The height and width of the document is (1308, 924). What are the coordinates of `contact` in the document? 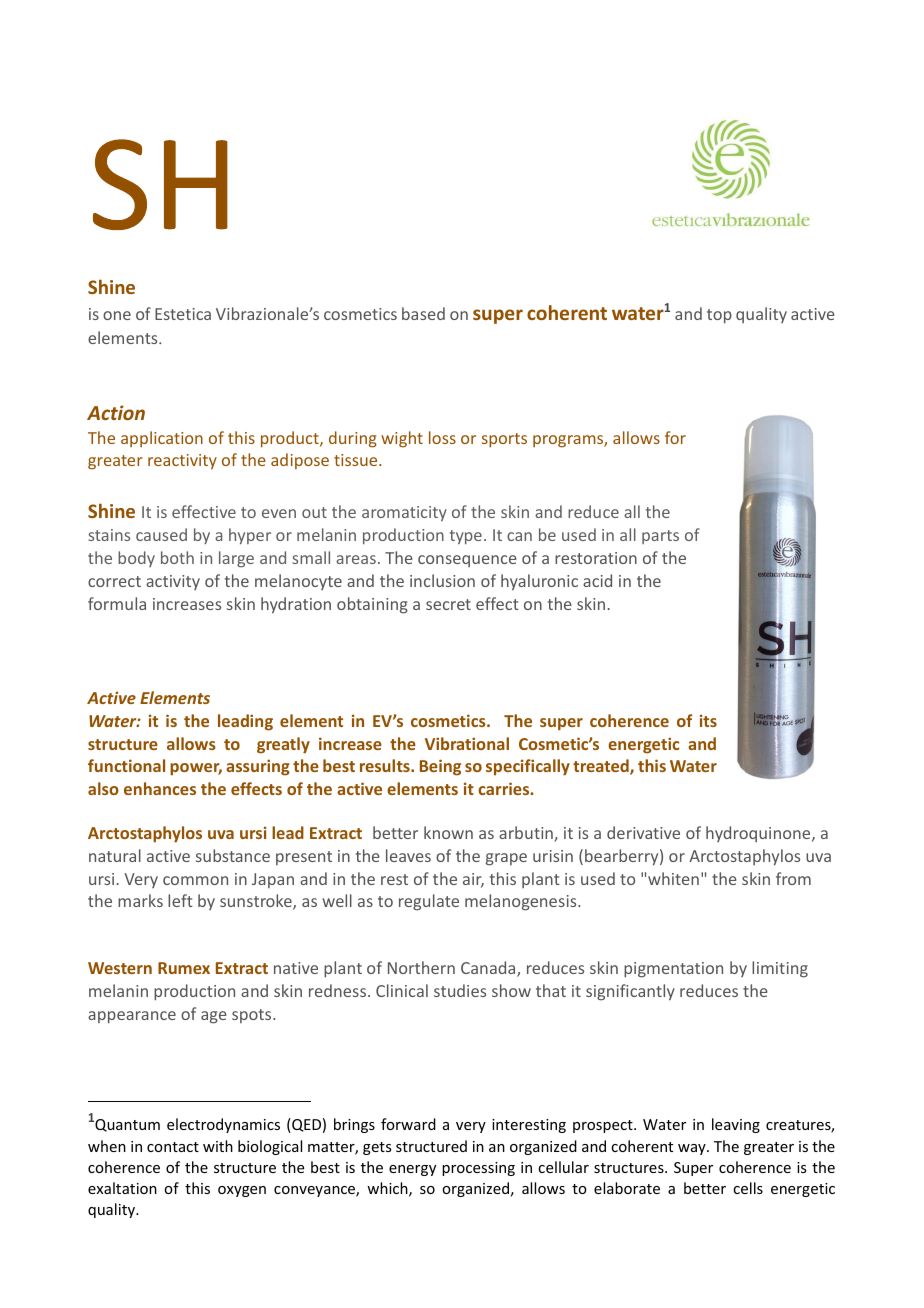 It's located at (173, 1147).
